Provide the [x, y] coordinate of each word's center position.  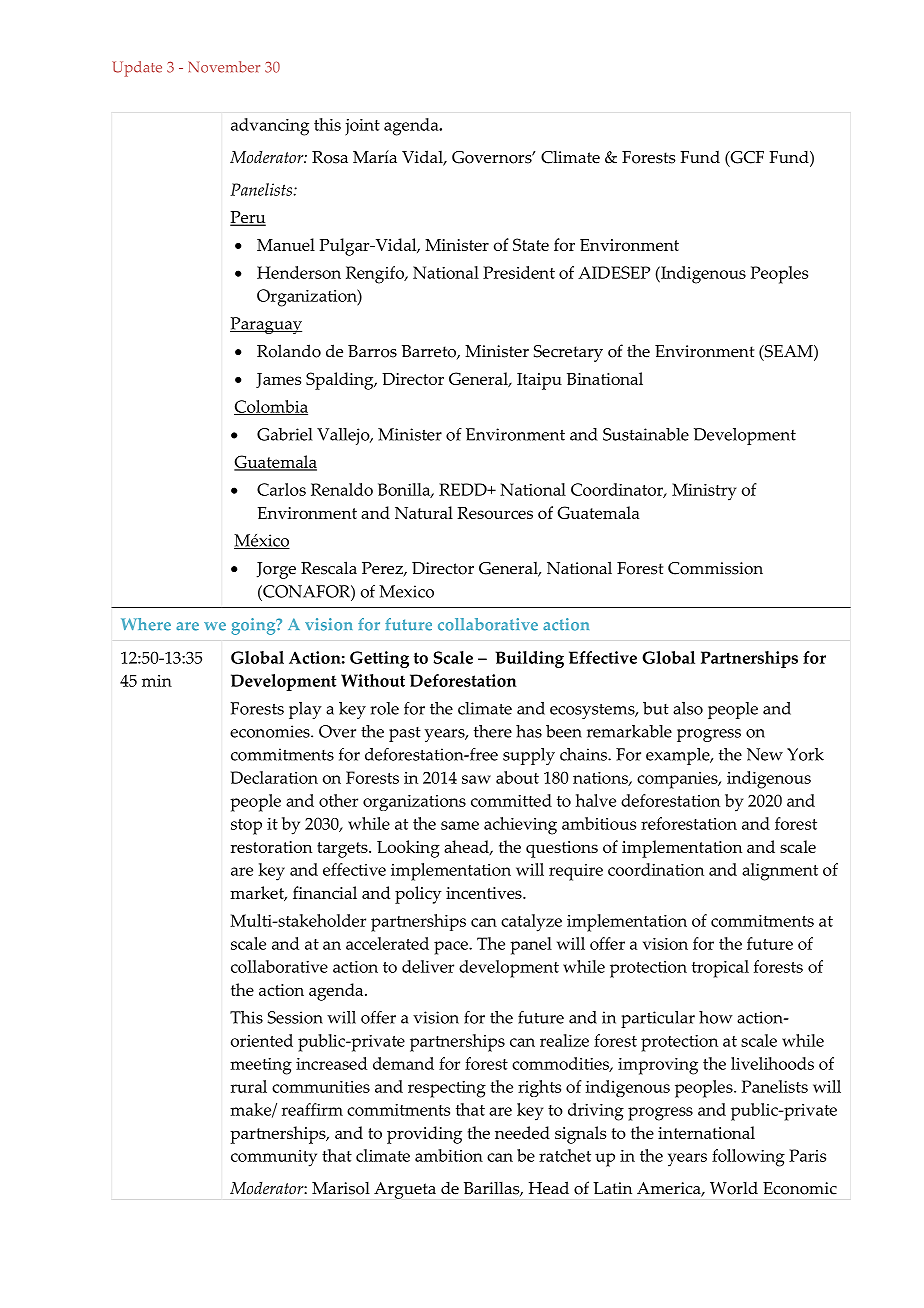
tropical [720, 969]
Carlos [281, 489]
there [493, 731]
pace [452, 948]
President [519, 272]
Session [295, 1017]
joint [362, 127]
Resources [495, 513]
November [224, 67]
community [274, 1158]
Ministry [704, 492]
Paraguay [266, 325]
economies [271, 731]
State [531, 244]
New [765, 754]
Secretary [568, 353]
